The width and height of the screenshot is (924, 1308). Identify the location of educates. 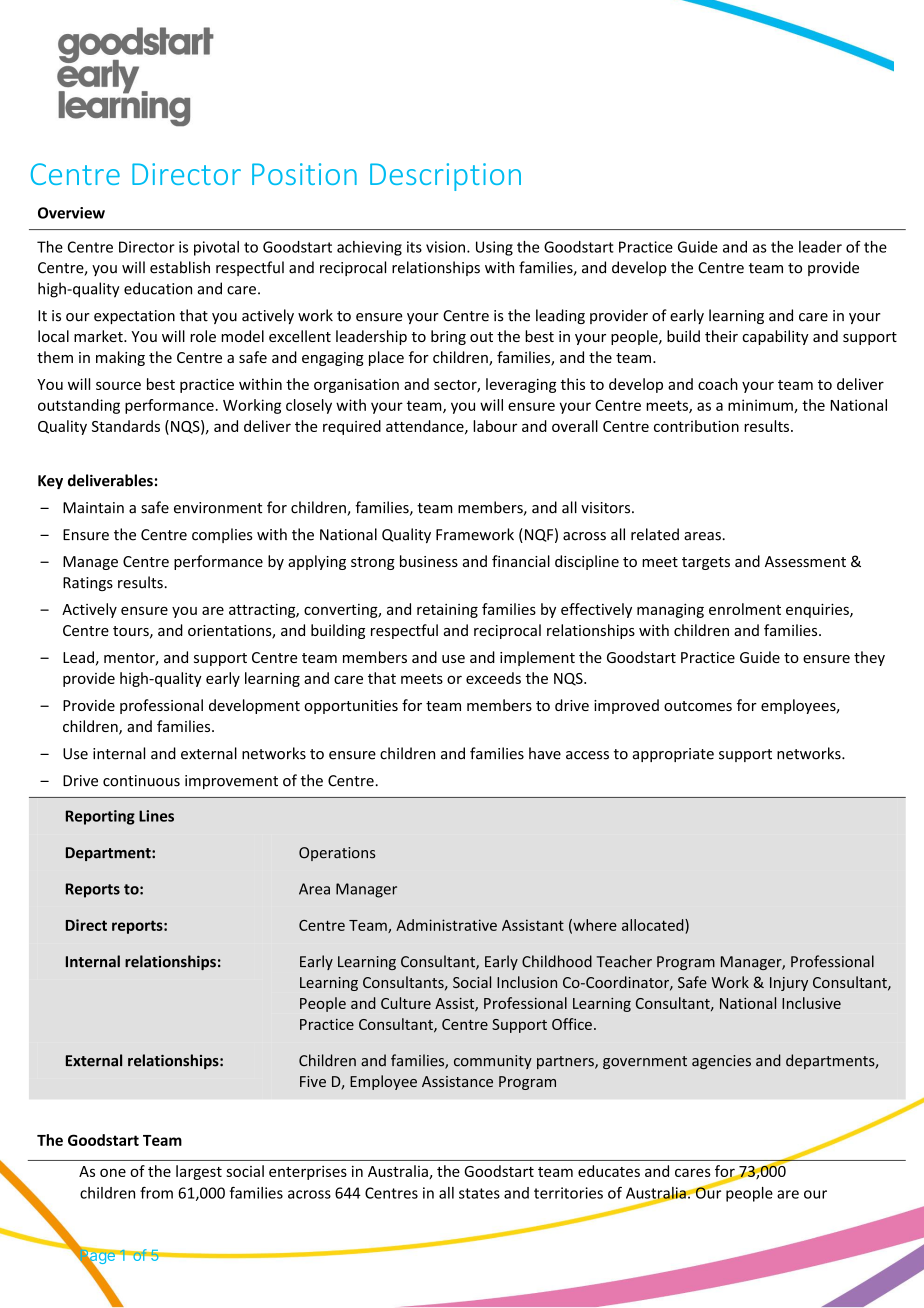
(609, 1171).
